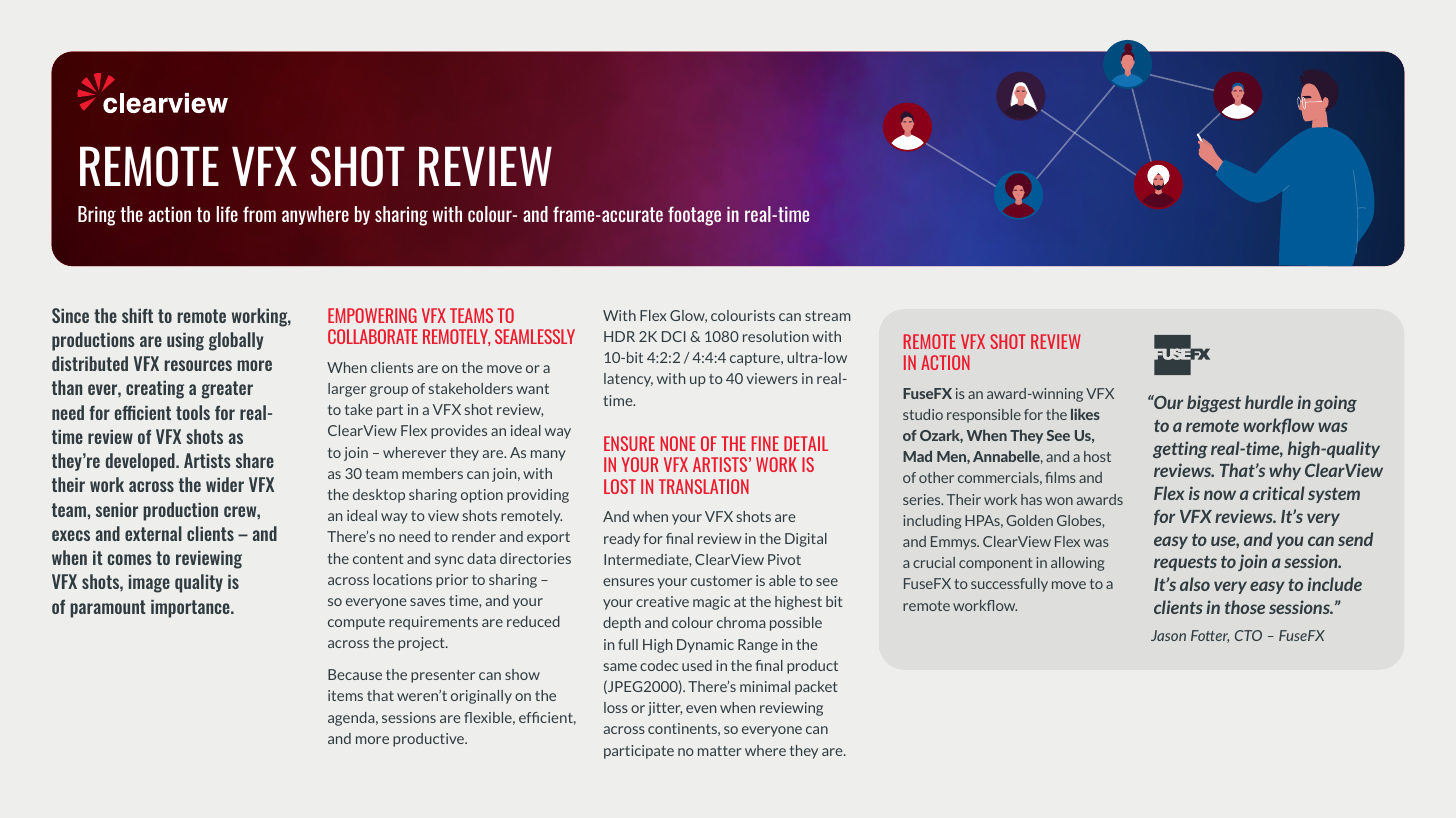  Describe the element at coordinates (225, 484) in the page. I see `wider` at that location.
